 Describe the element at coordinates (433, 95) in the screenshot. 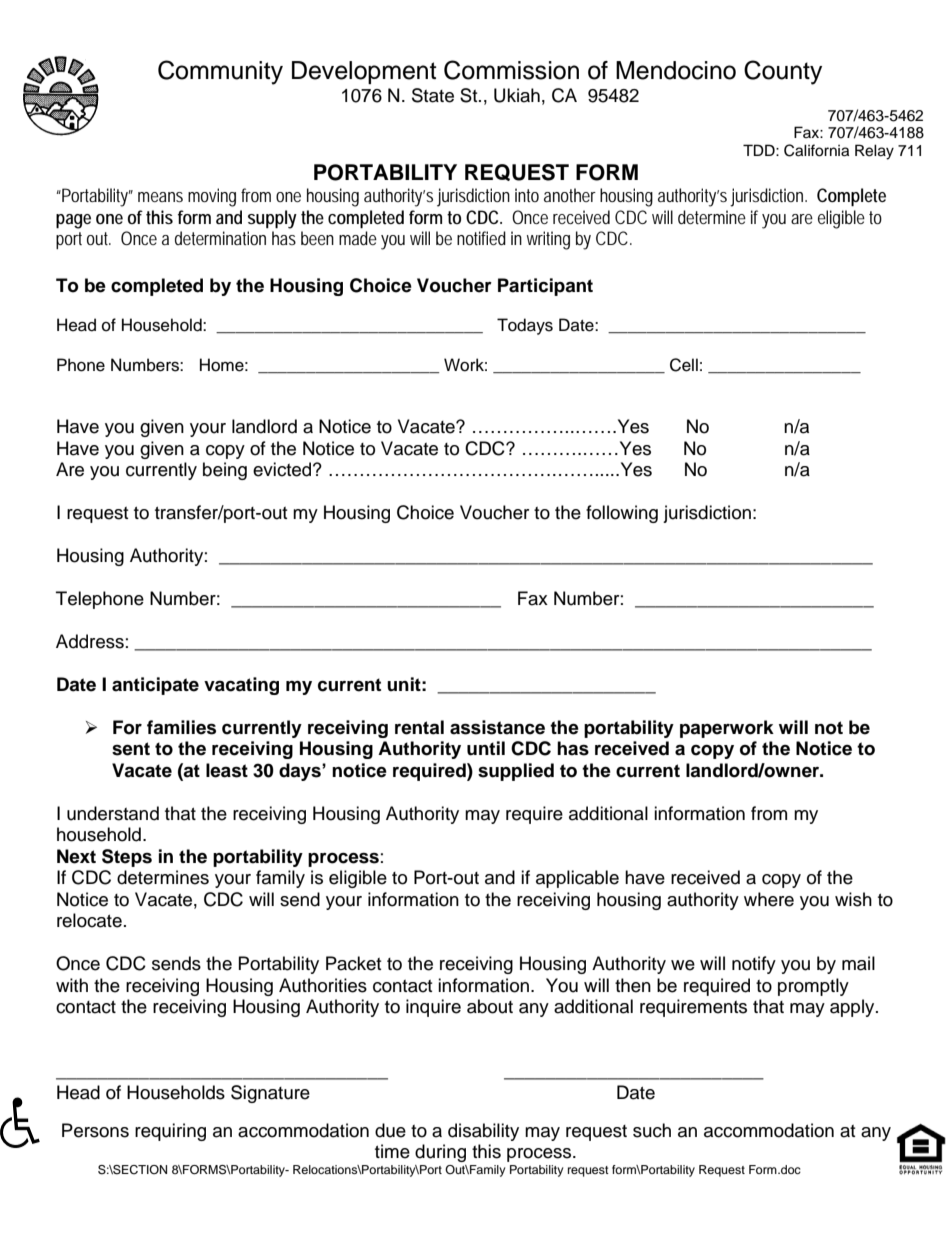

I see `State` at that location.
